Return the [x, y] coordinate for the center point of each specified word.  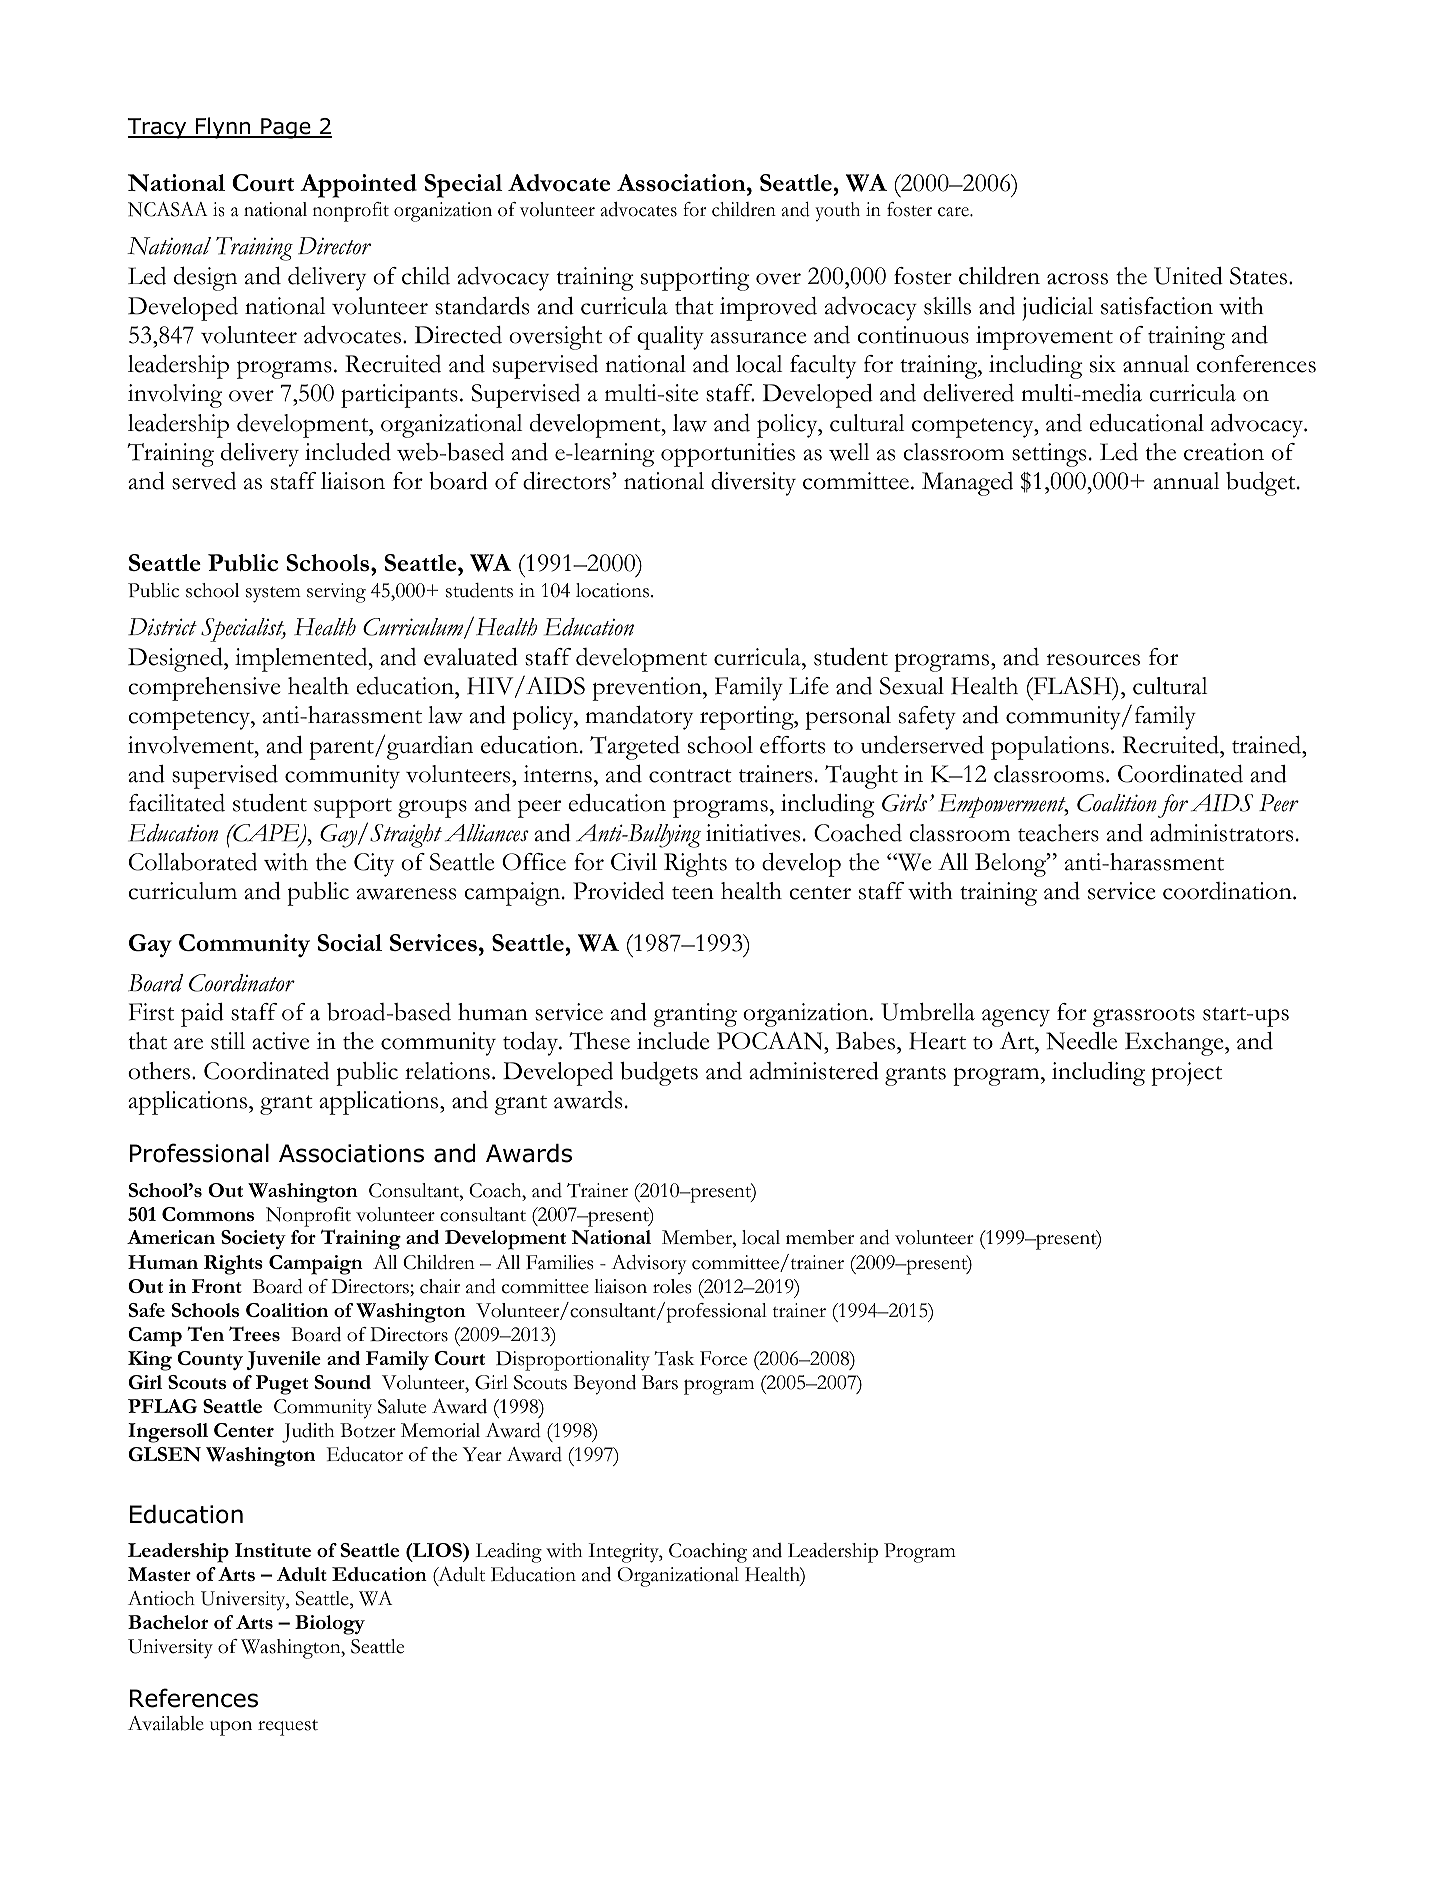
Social [350, 942]
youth [837, 211]
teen [693, 893]
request [288, 1728]
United [1188, 276]
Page [286, 128]
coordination [1228, 891]
